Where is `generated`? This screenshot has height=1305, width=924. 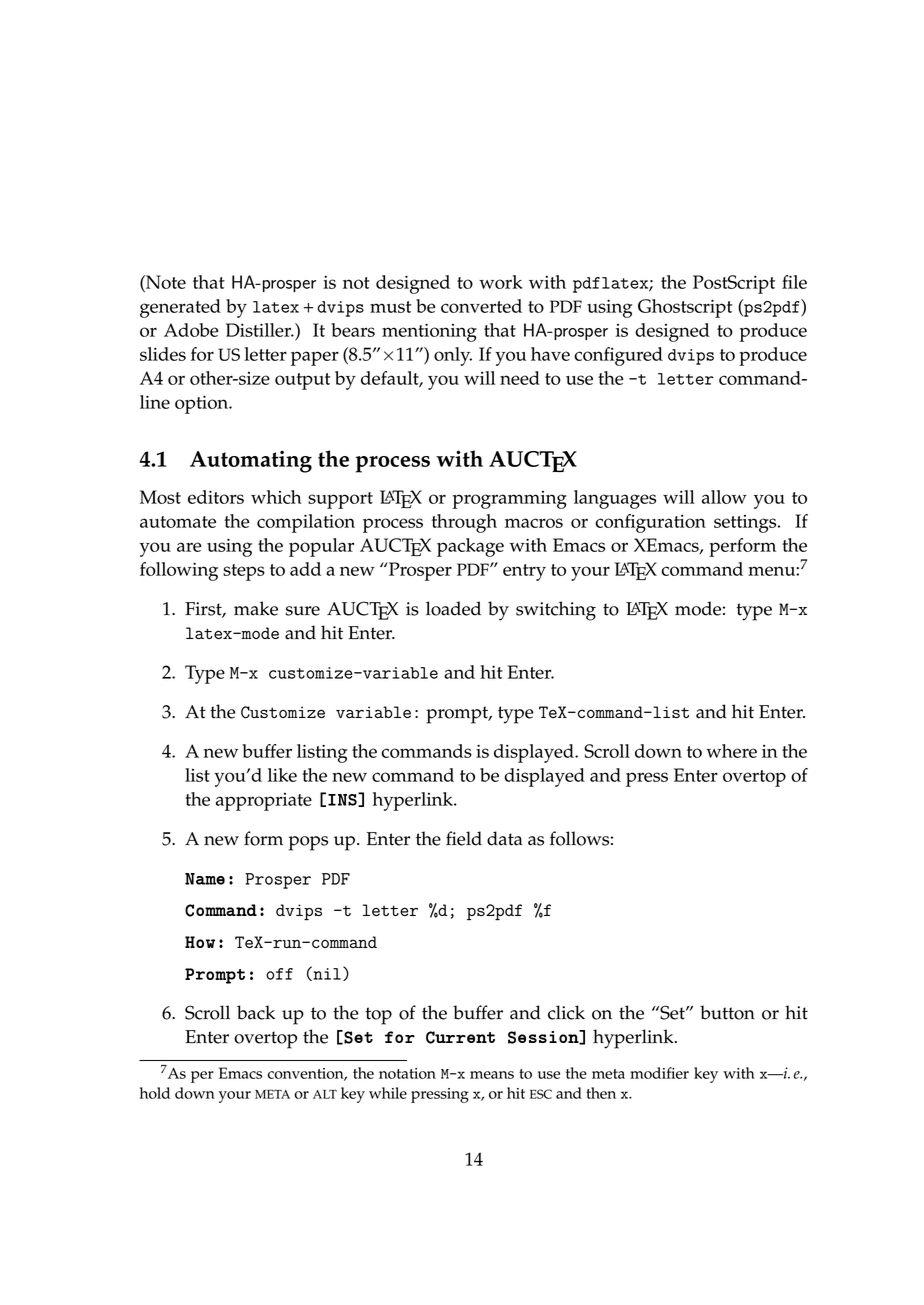 generated is located at coordinates (180, 308).
